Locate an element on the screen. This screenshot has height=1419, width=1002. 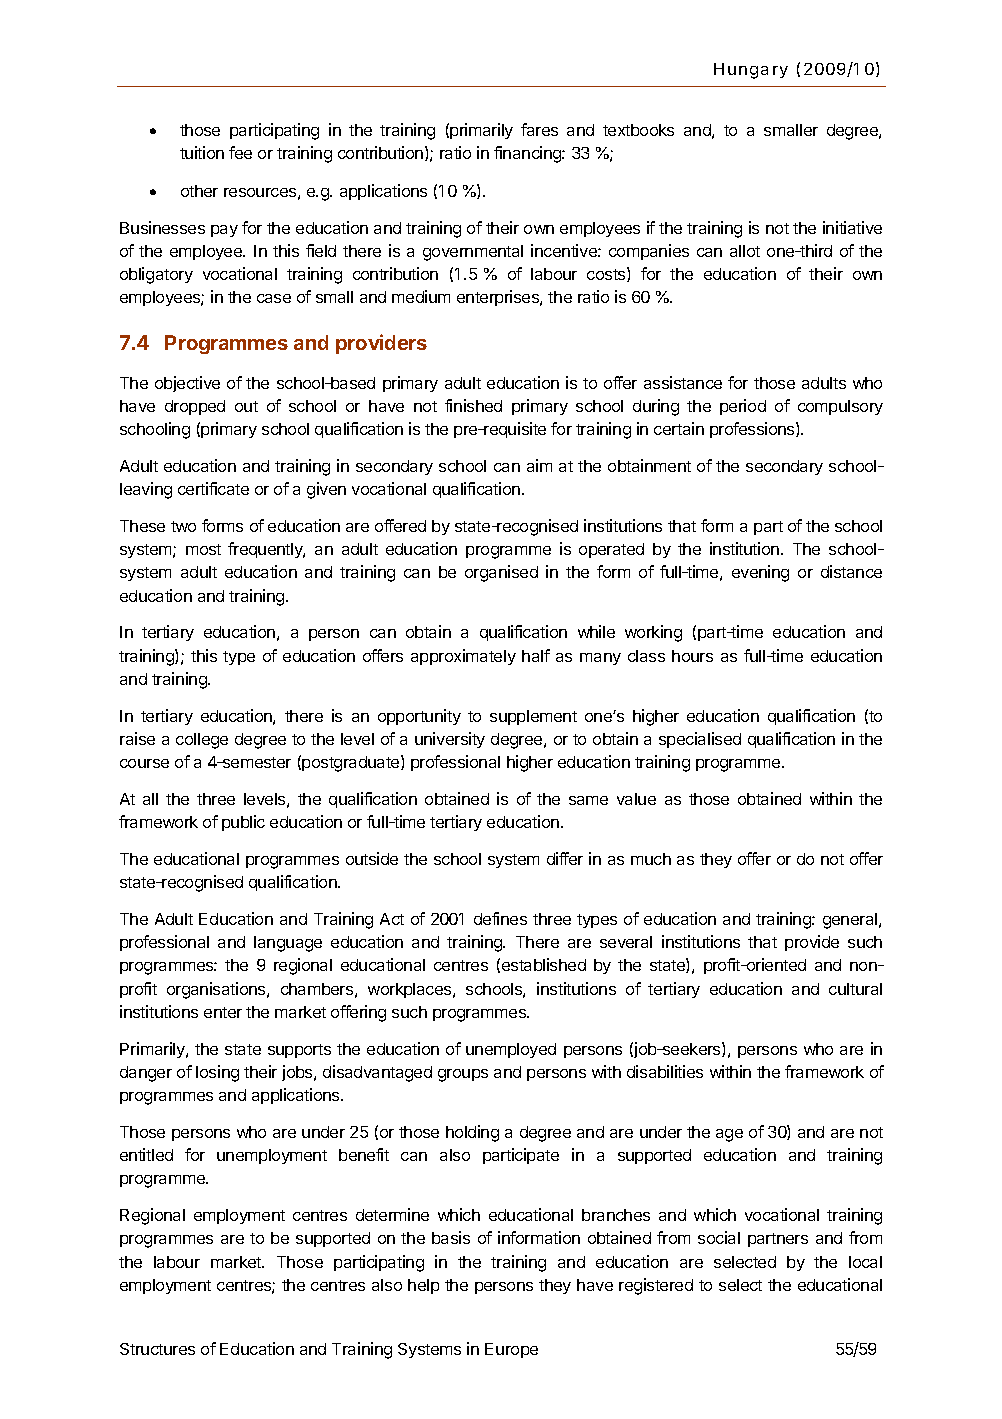
specialised is located at coordinates (700, 740).
